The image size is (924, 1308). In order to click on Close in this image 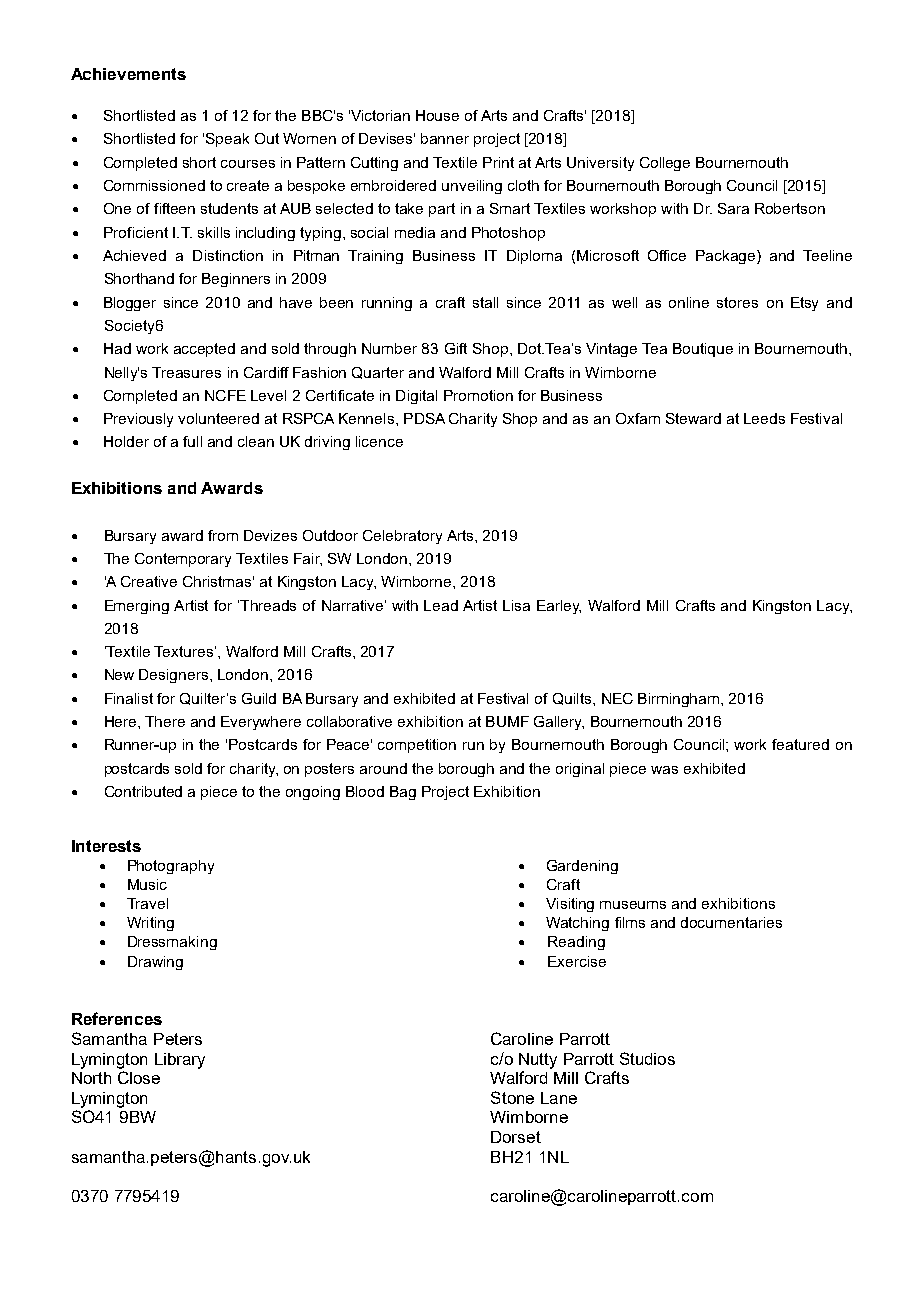, I will do `click(139, 1077)`.
